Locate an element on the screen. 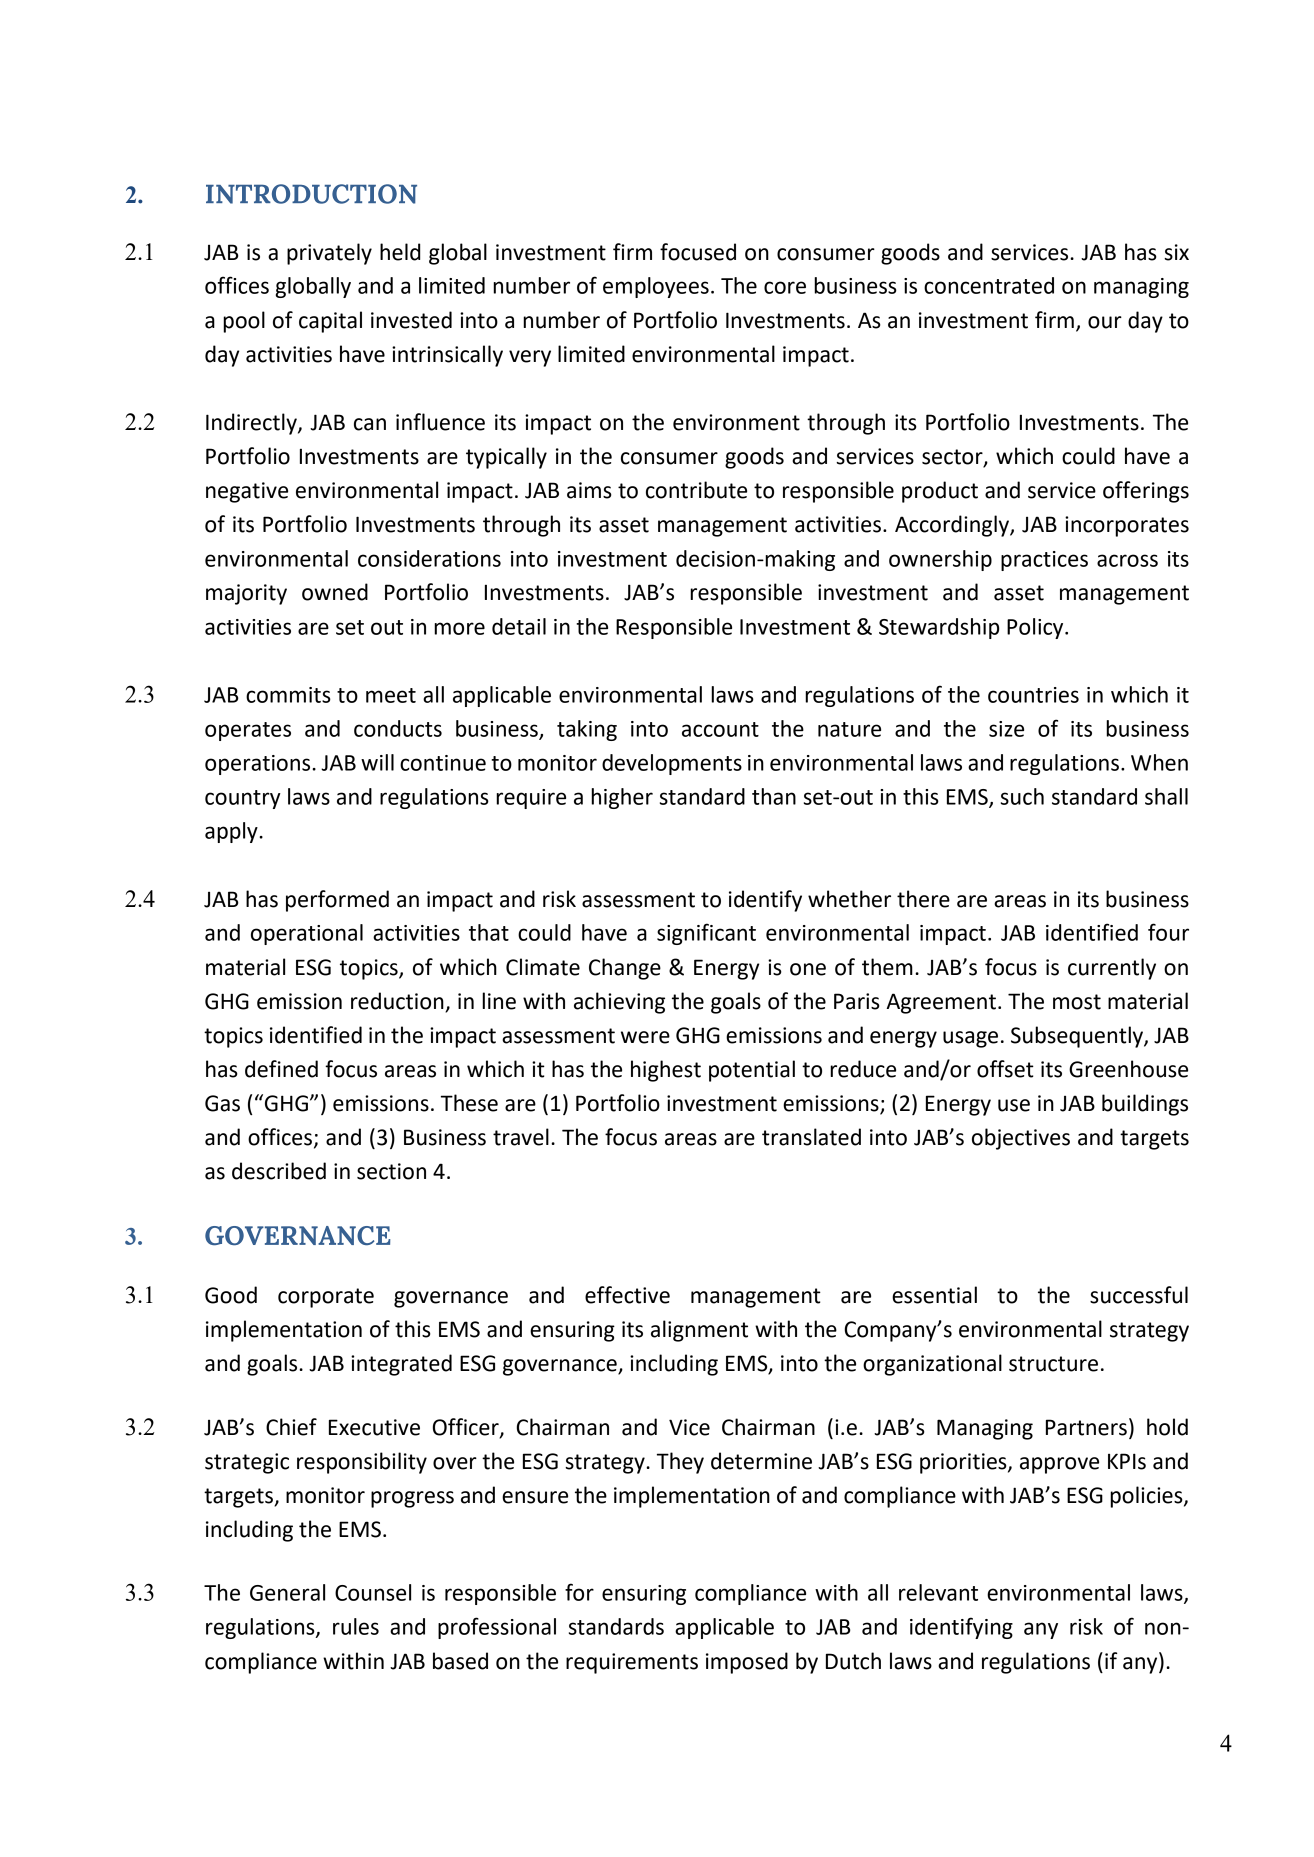 This screenshot has width=1314, height=1857. concentrated is located at coordinates (989, 285).
